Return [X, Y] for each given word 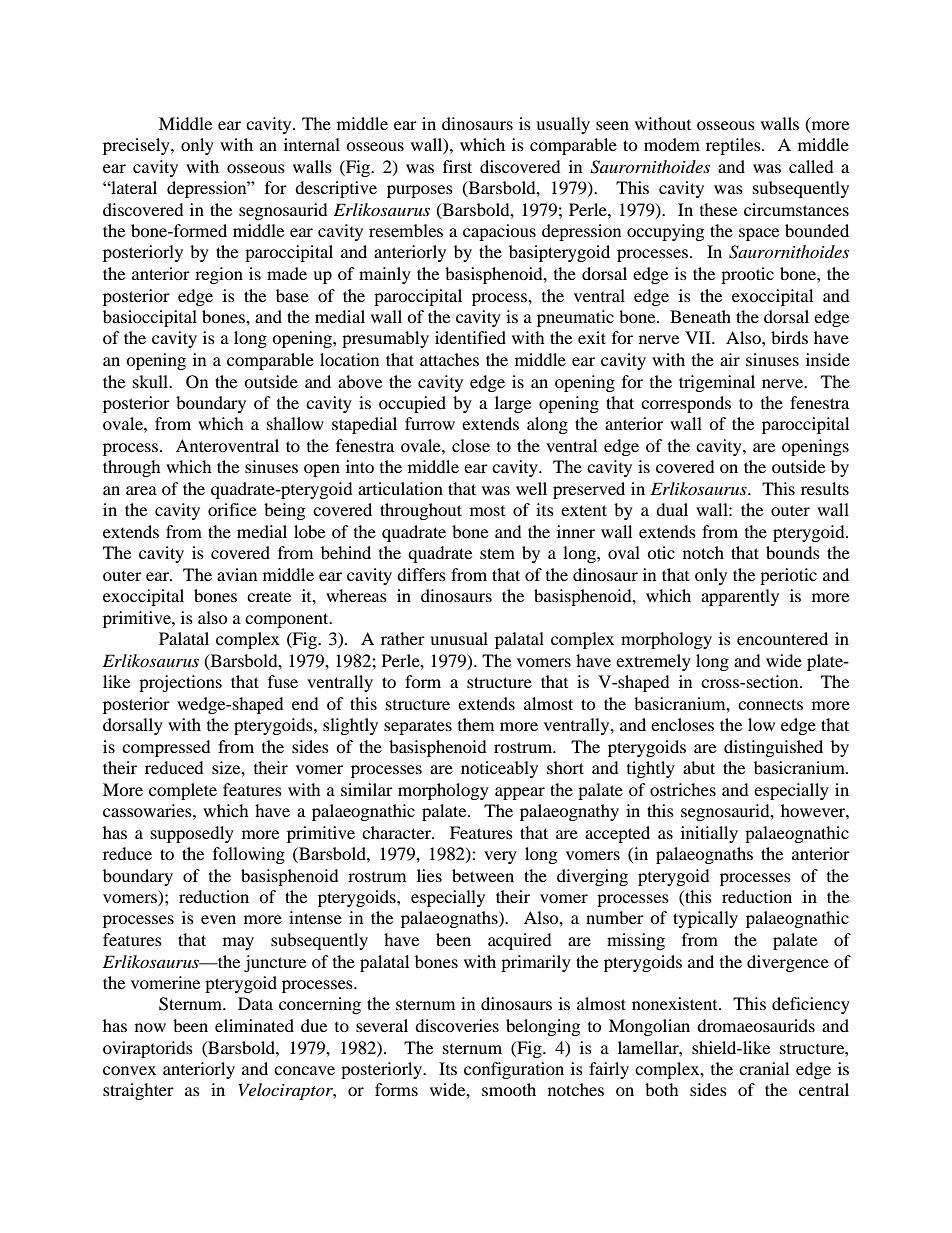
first [457, 166]
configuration [514, 1070]
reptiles [734, 146]
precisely [137, 146]
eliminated [254, 1025]
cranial [764, 1068]
